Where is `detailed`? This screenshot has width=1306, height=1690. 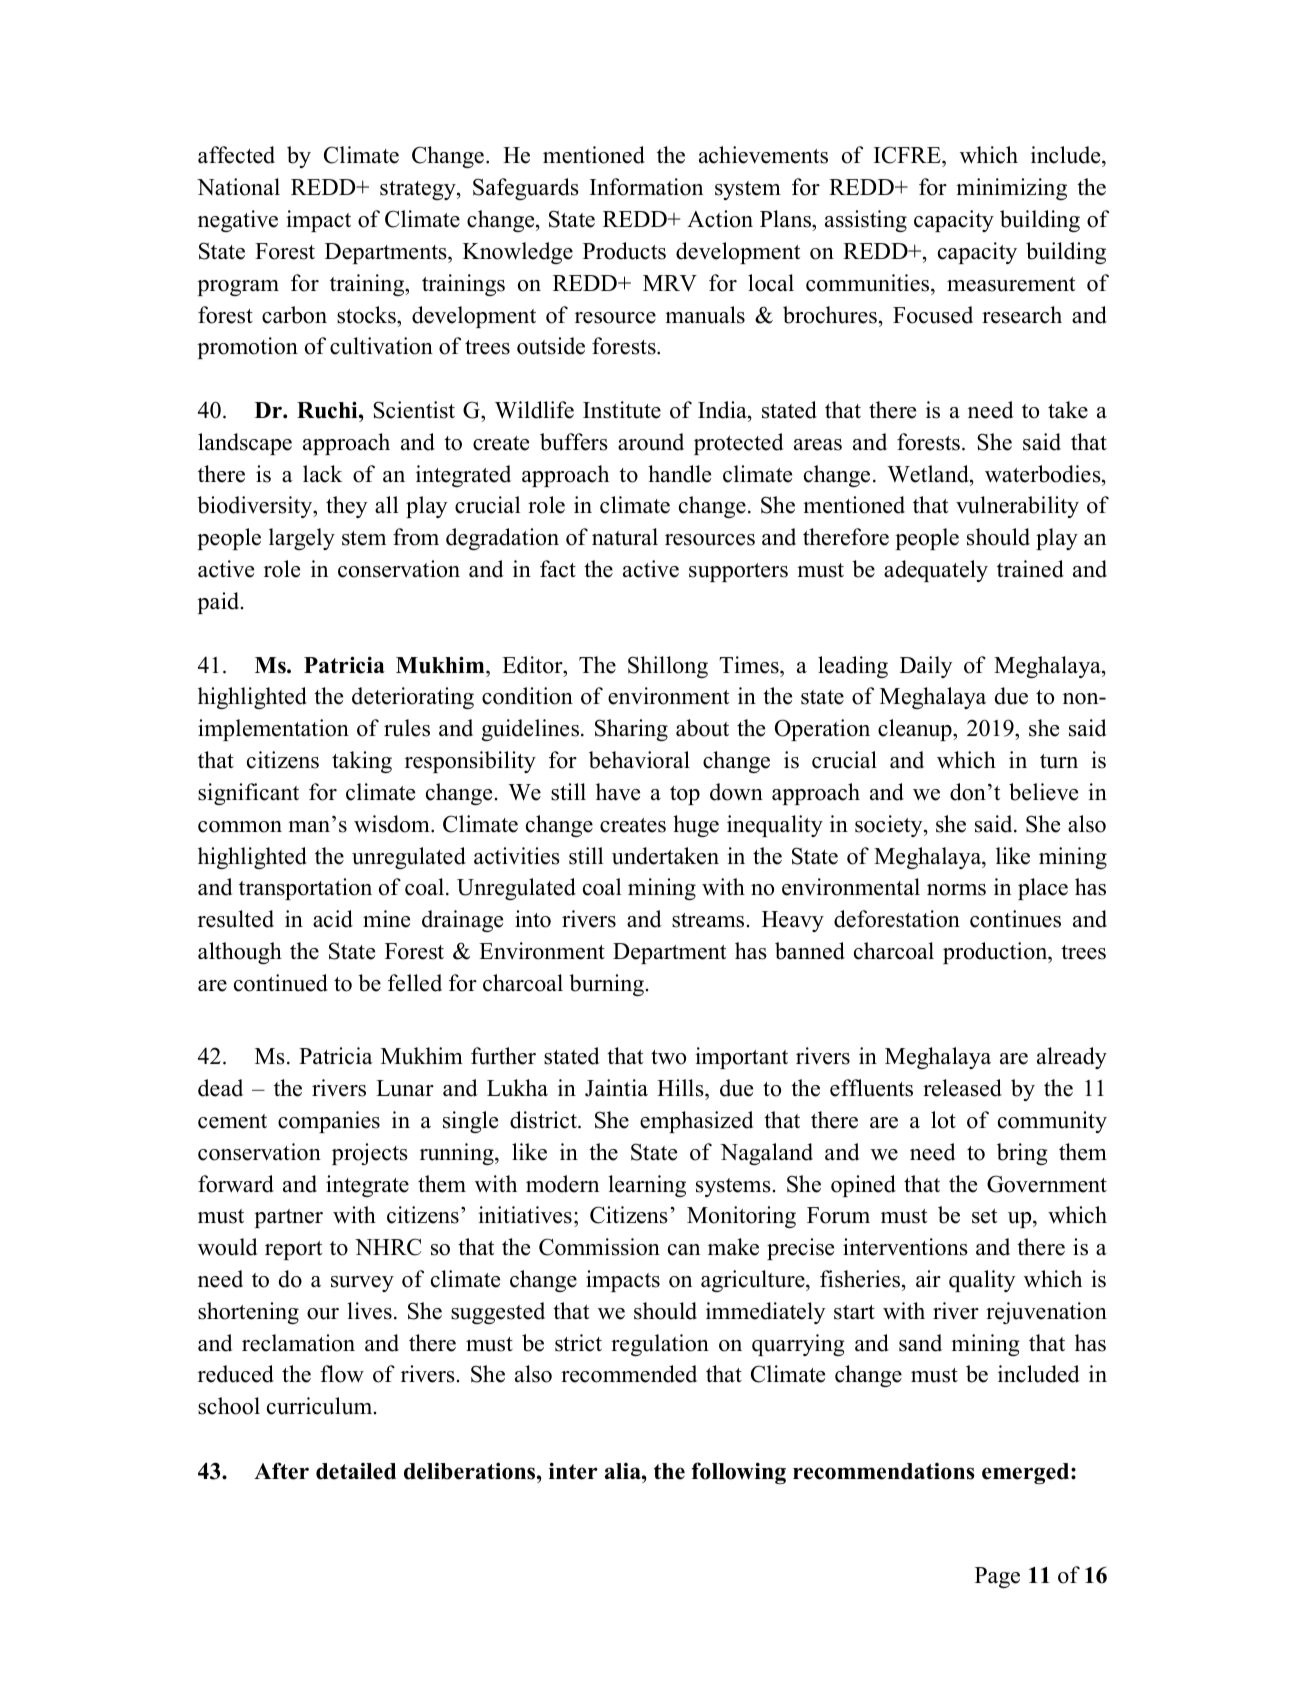 detailed is located at coordinates (356, 1471).
